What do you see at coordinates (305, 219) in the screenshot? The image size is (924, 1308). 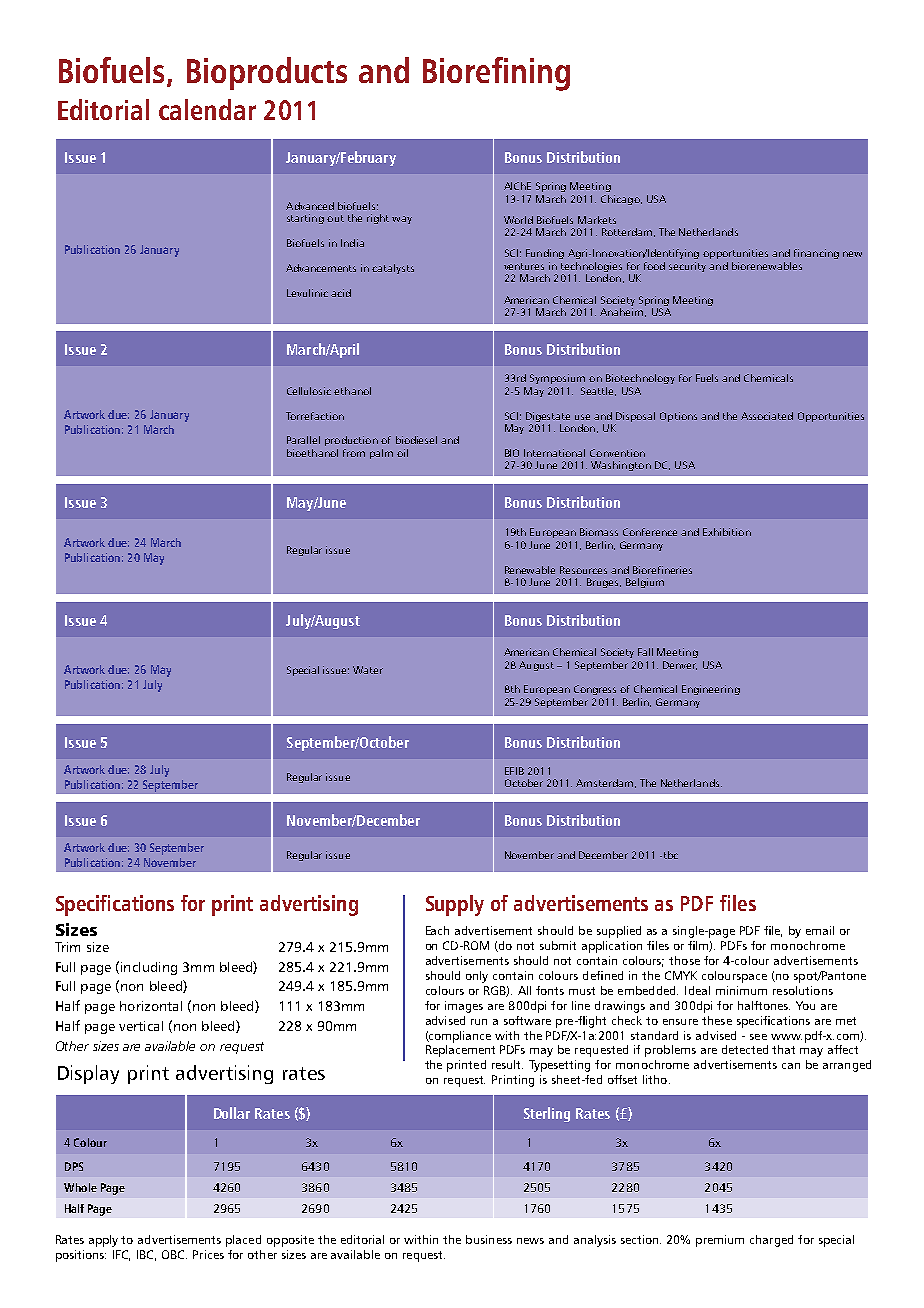 I see `starting` at bounding box center [305, 219].
